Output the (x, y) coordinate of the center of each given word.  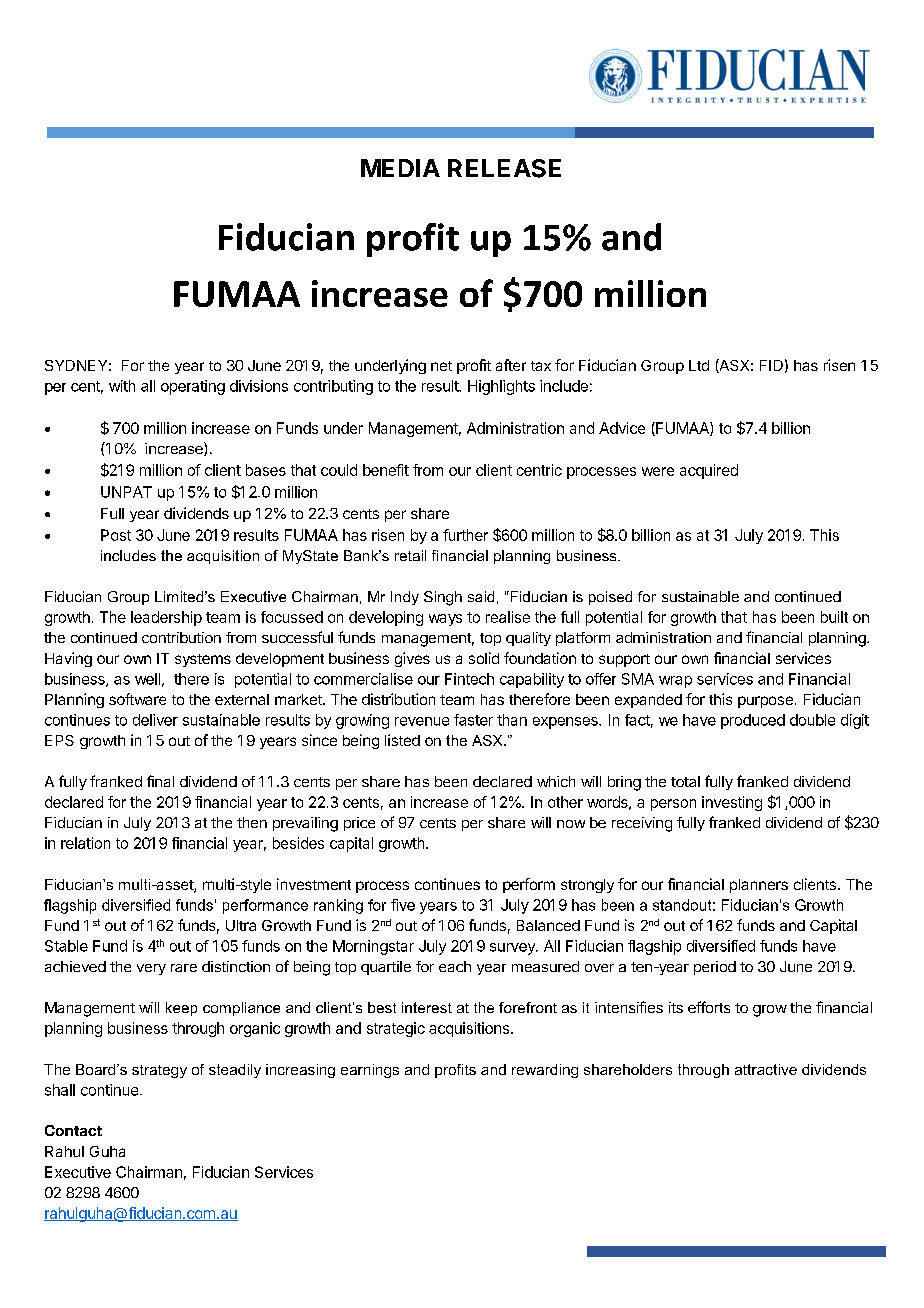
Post (116, 535)
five (403, 905)
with (122, 386)
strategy (159, 1071)
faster (473, 720)
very (151, 969)
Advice (622, 428)
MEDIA (400, 168)
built (834, 617)
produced (753, 721)
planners (759, 886)
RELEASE (504, 168)
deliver (155, 720)
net (441, 366)
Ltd (699, 365)
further (465, 535)
